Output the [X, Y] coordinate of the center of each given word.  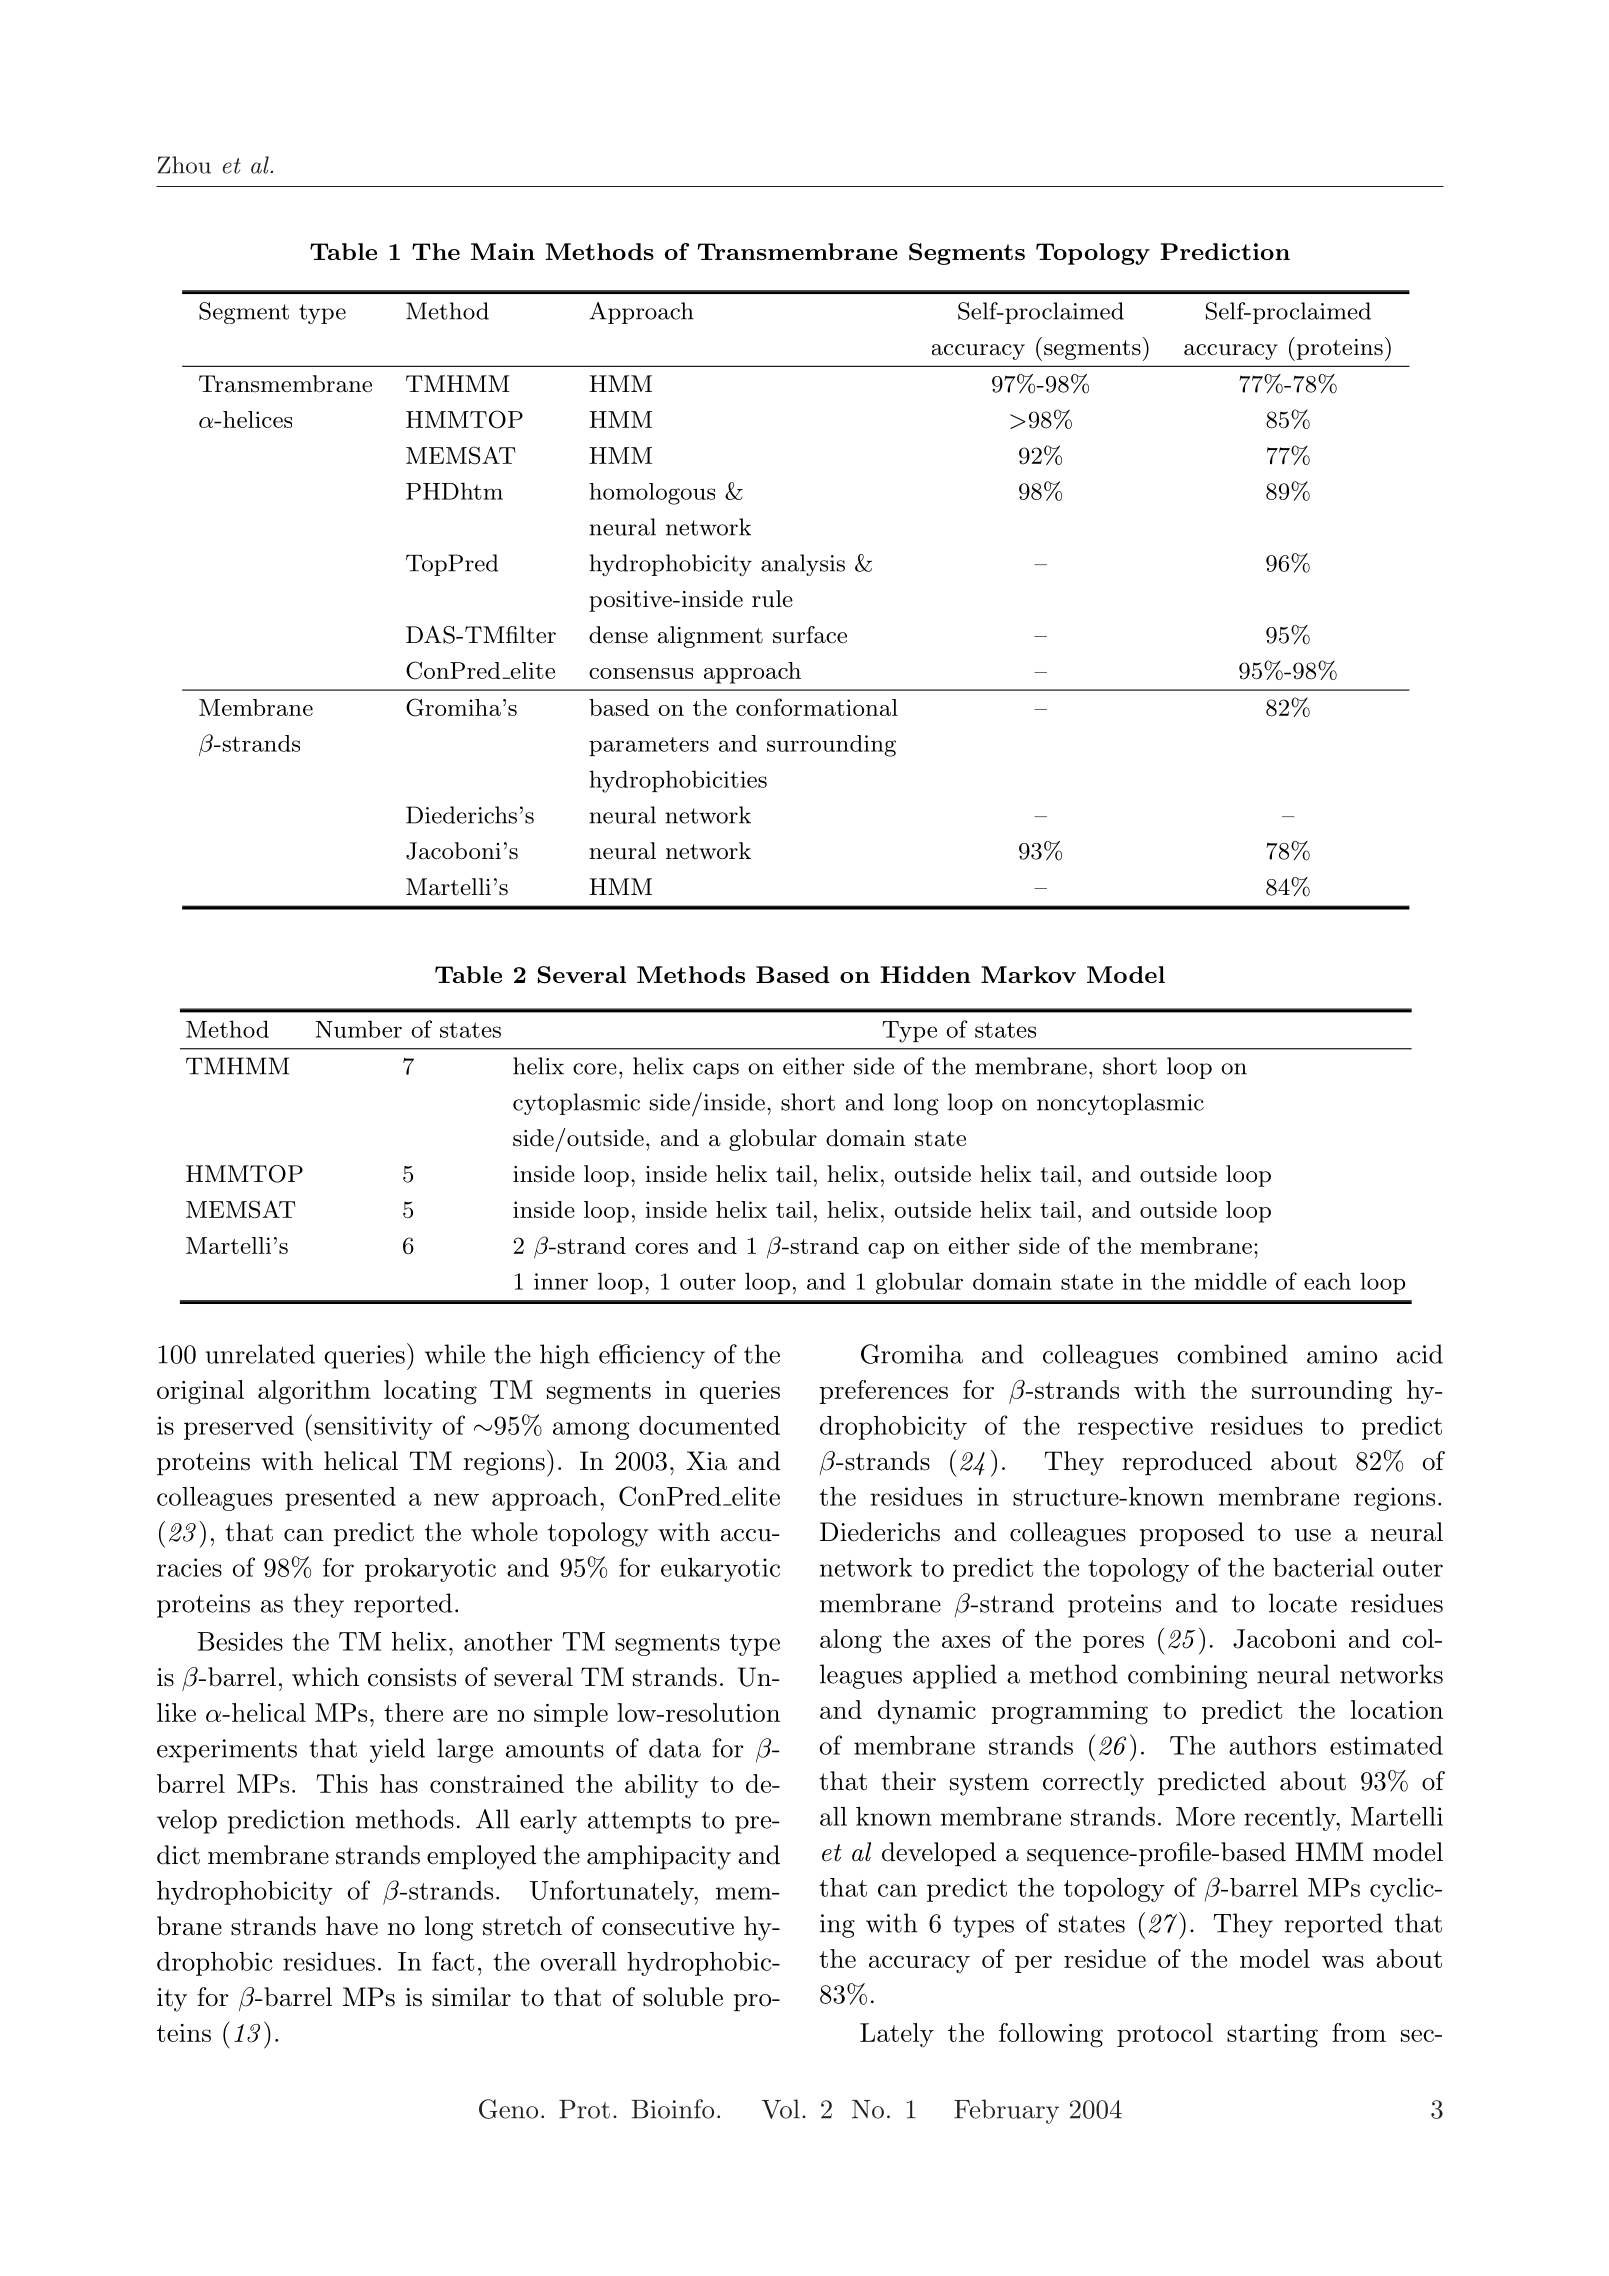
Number [358, 1029]
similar [471, 1997]
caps [716, 1071]
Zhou [184, 165]
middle [1230, 1281]
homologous [652, 494]
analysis [803, 565]
